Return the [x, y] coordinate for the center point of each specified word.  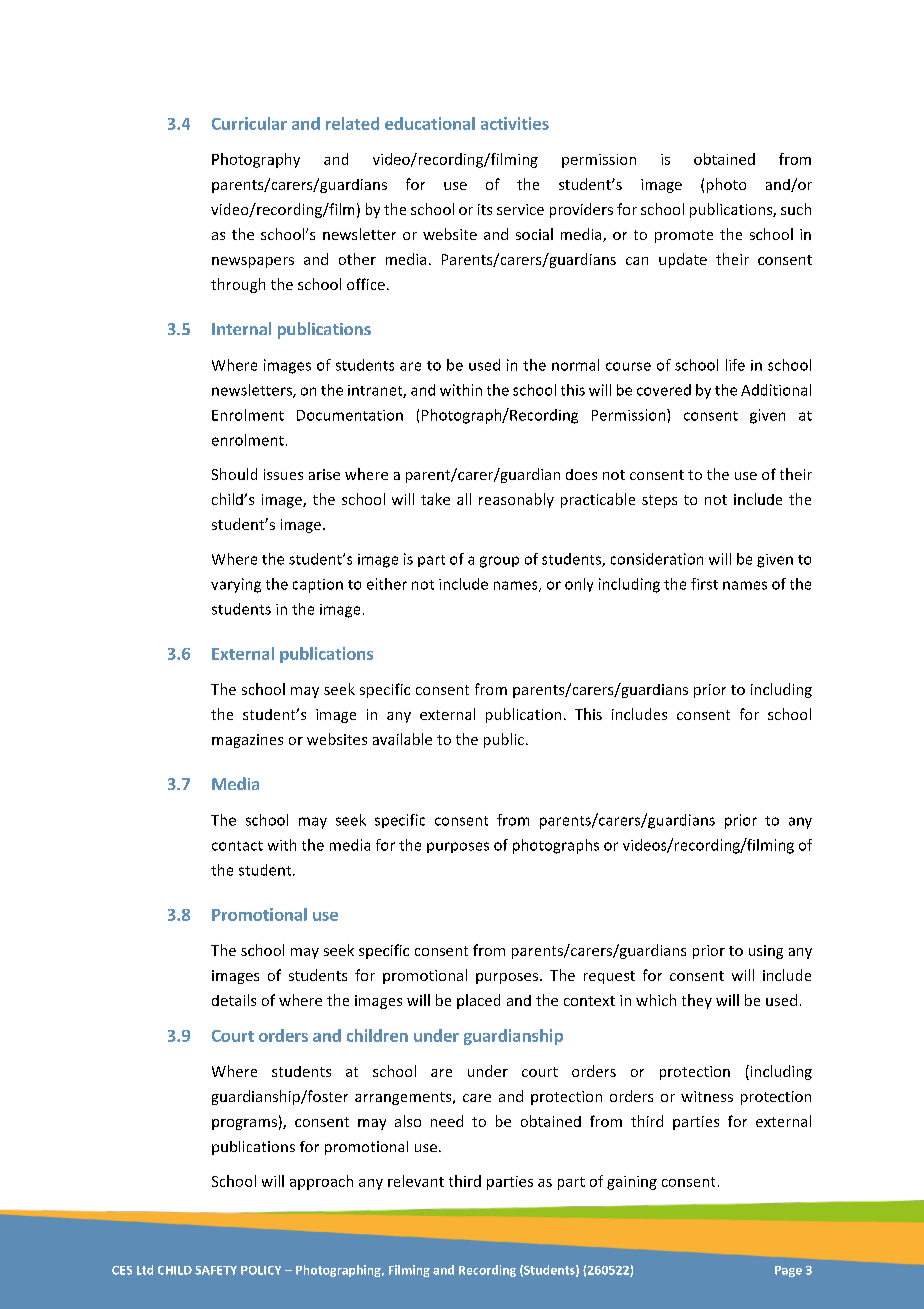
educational [430, 123]
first [704, 584]
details [234, 1000]
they [697, 1001]
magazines [247, 741]
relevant [416, 1181]
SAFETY [216, 1270]
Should [234, 474]
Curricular [249, 123]
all [464, 499]
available [402, 739]
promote [684, 236]
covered [664, 390]
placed [478, 1001]
